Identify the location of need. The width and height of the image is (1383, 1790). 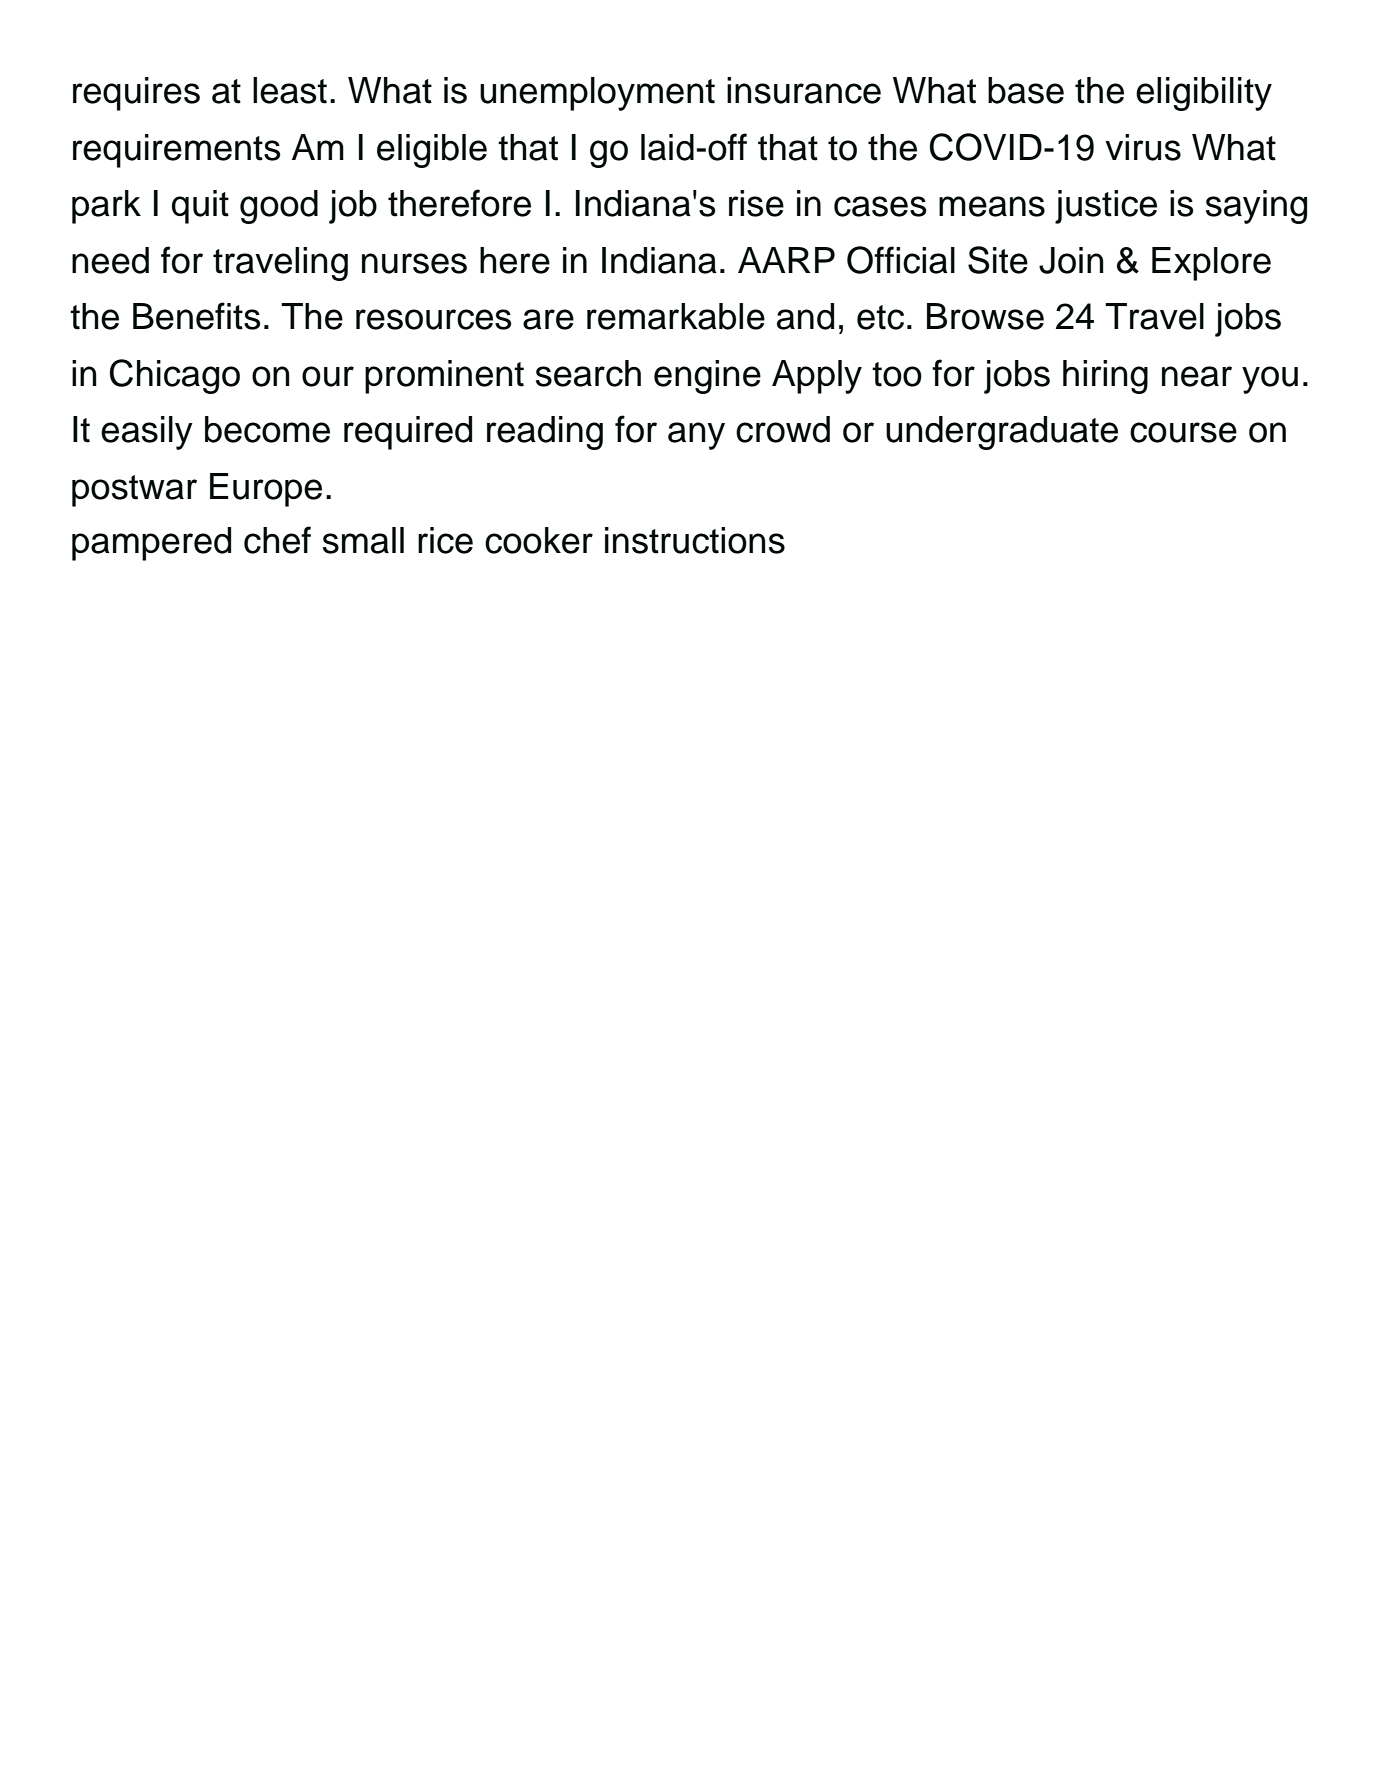
(110, 260).
